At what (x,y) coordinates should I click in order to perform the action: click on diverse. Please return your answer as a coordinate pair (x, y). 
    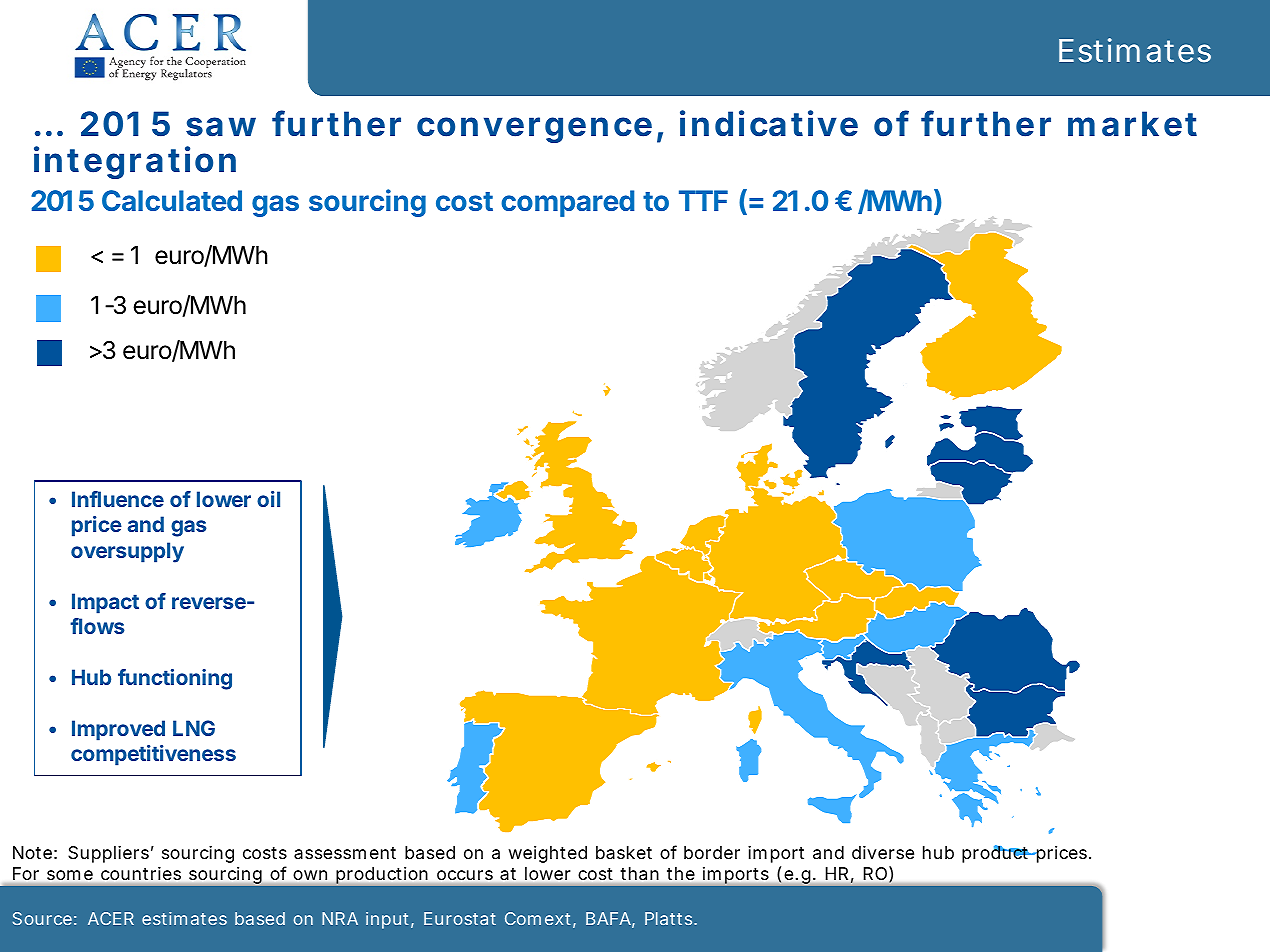
    Looking at the image, I should click on (883, 852).
